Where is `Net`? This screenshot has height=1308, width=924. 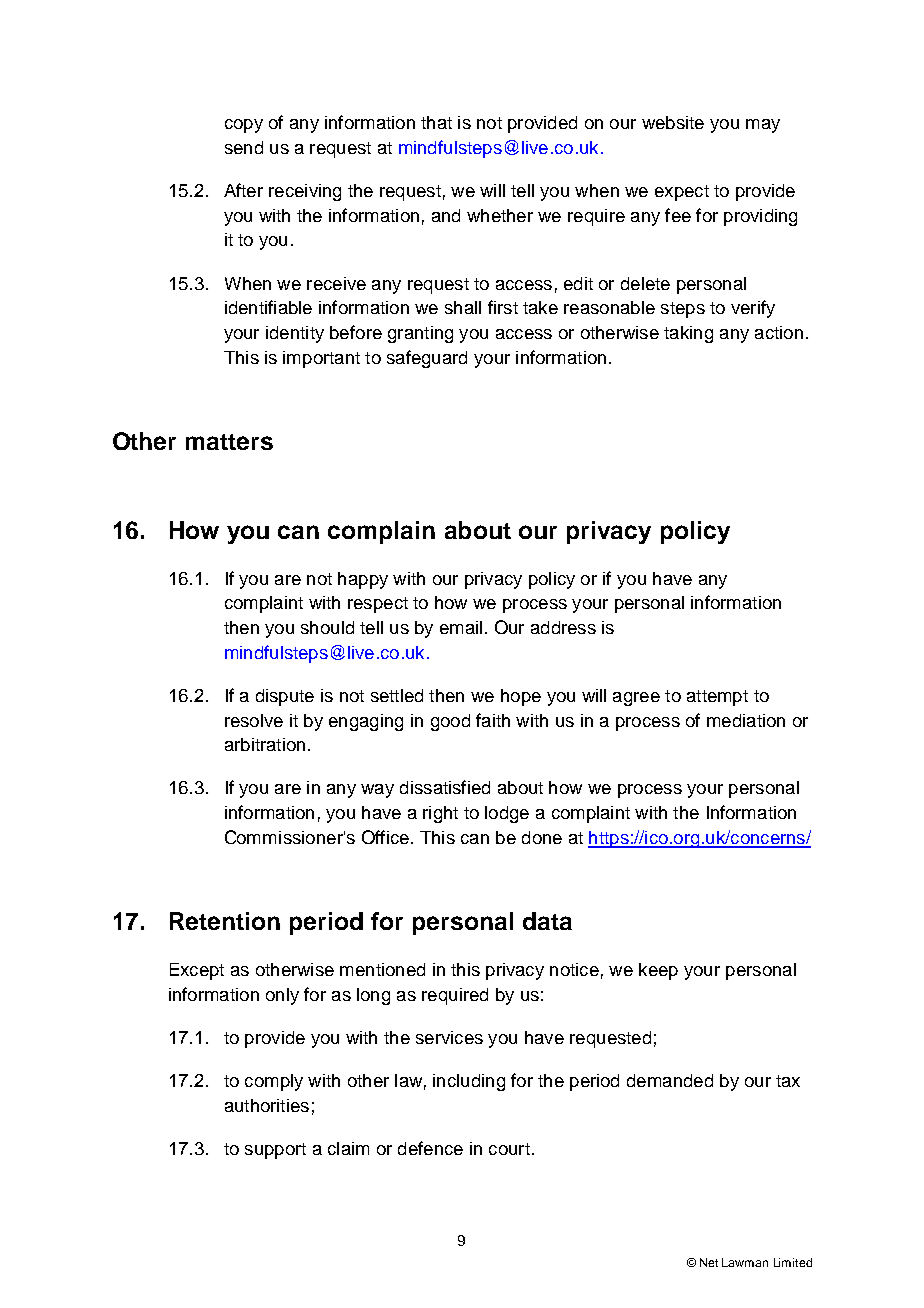
Net is located at coordinates (709, 1262).
